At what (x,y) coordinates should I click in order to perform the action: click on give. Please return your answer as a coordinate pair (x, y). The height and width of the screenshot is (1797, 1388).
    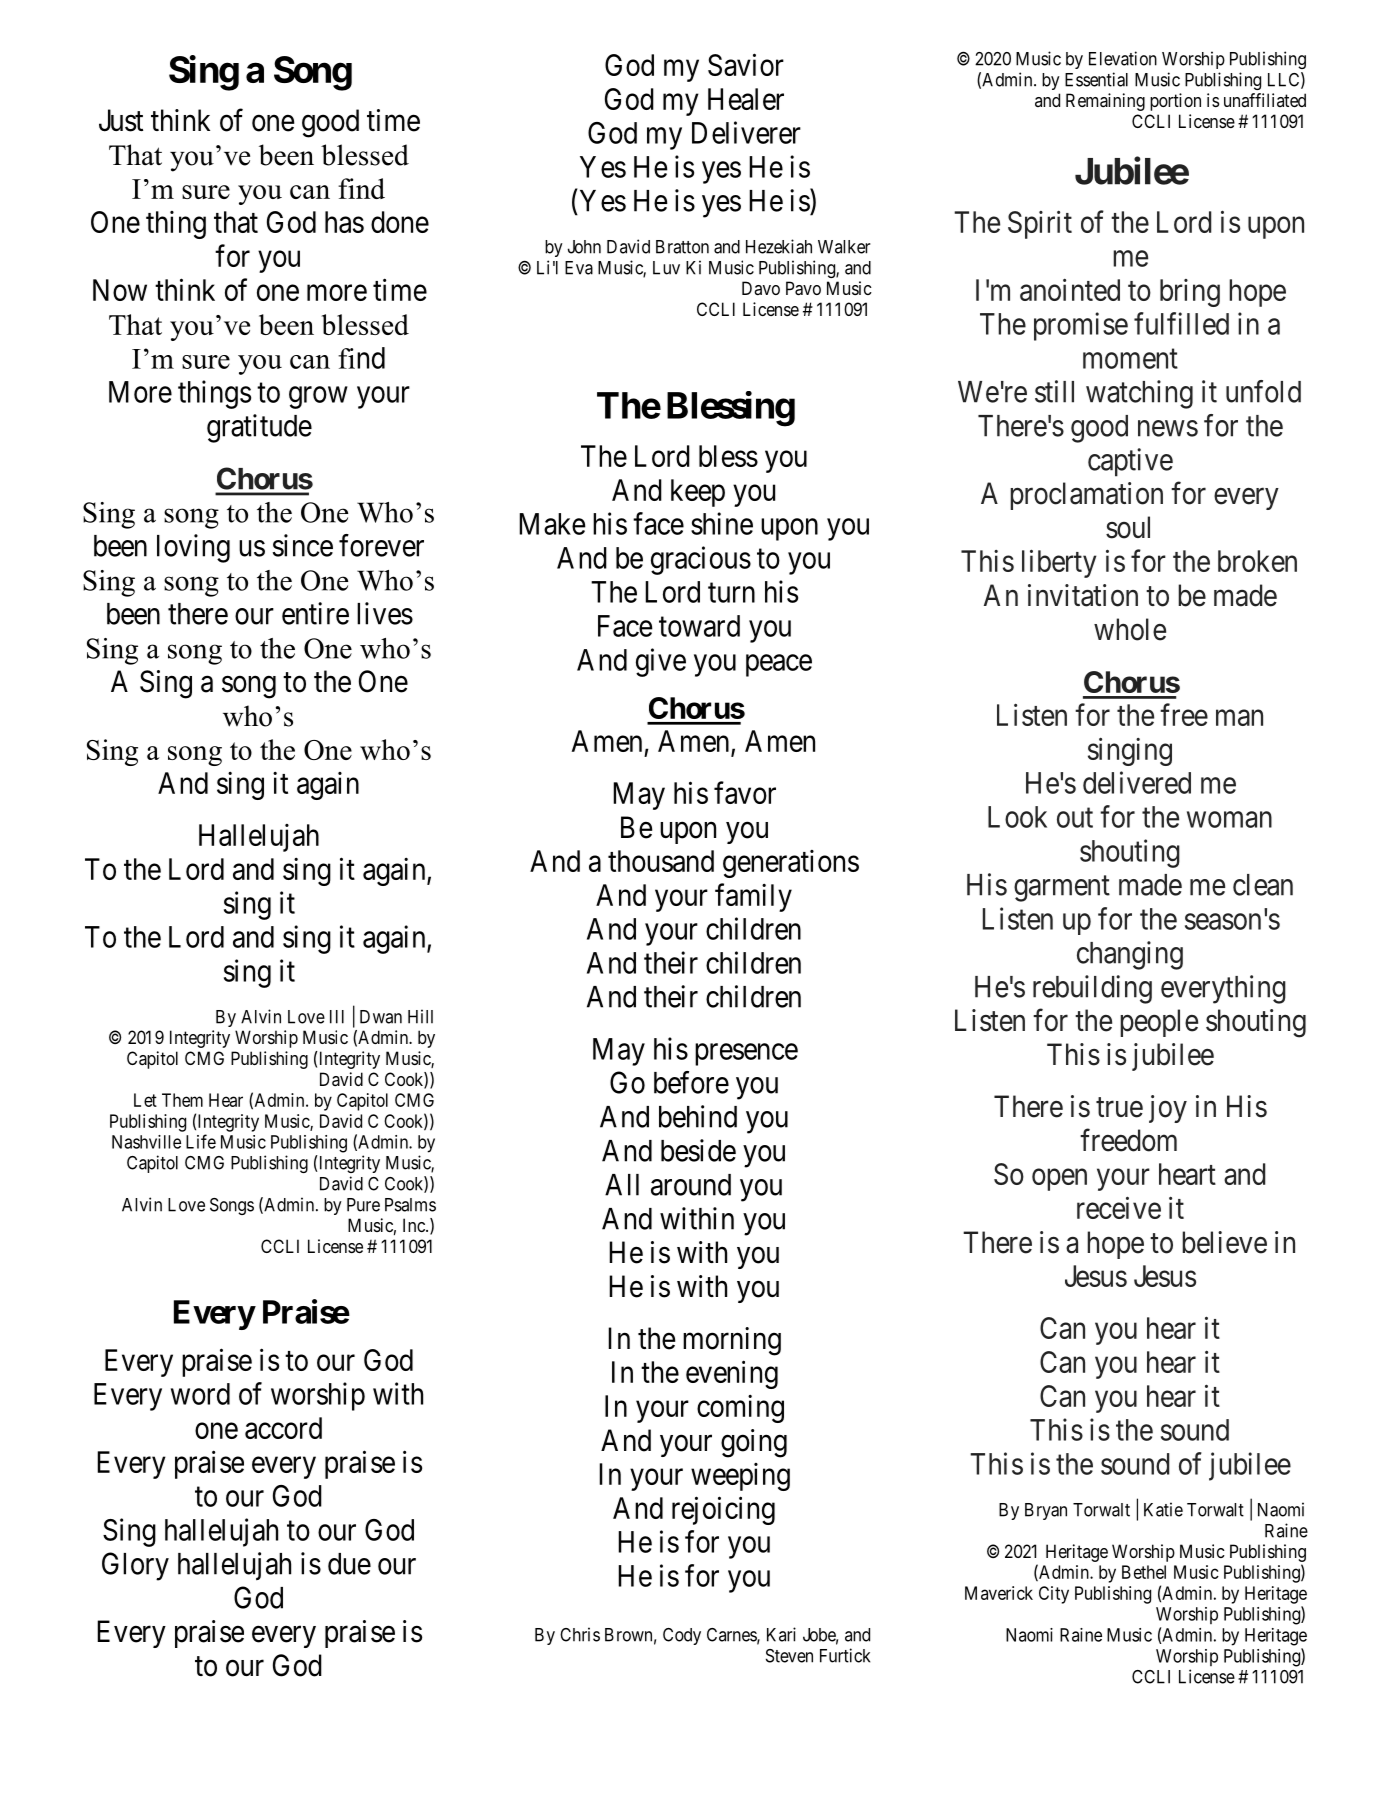
    Looking at the image, I should click on (661, 662).
